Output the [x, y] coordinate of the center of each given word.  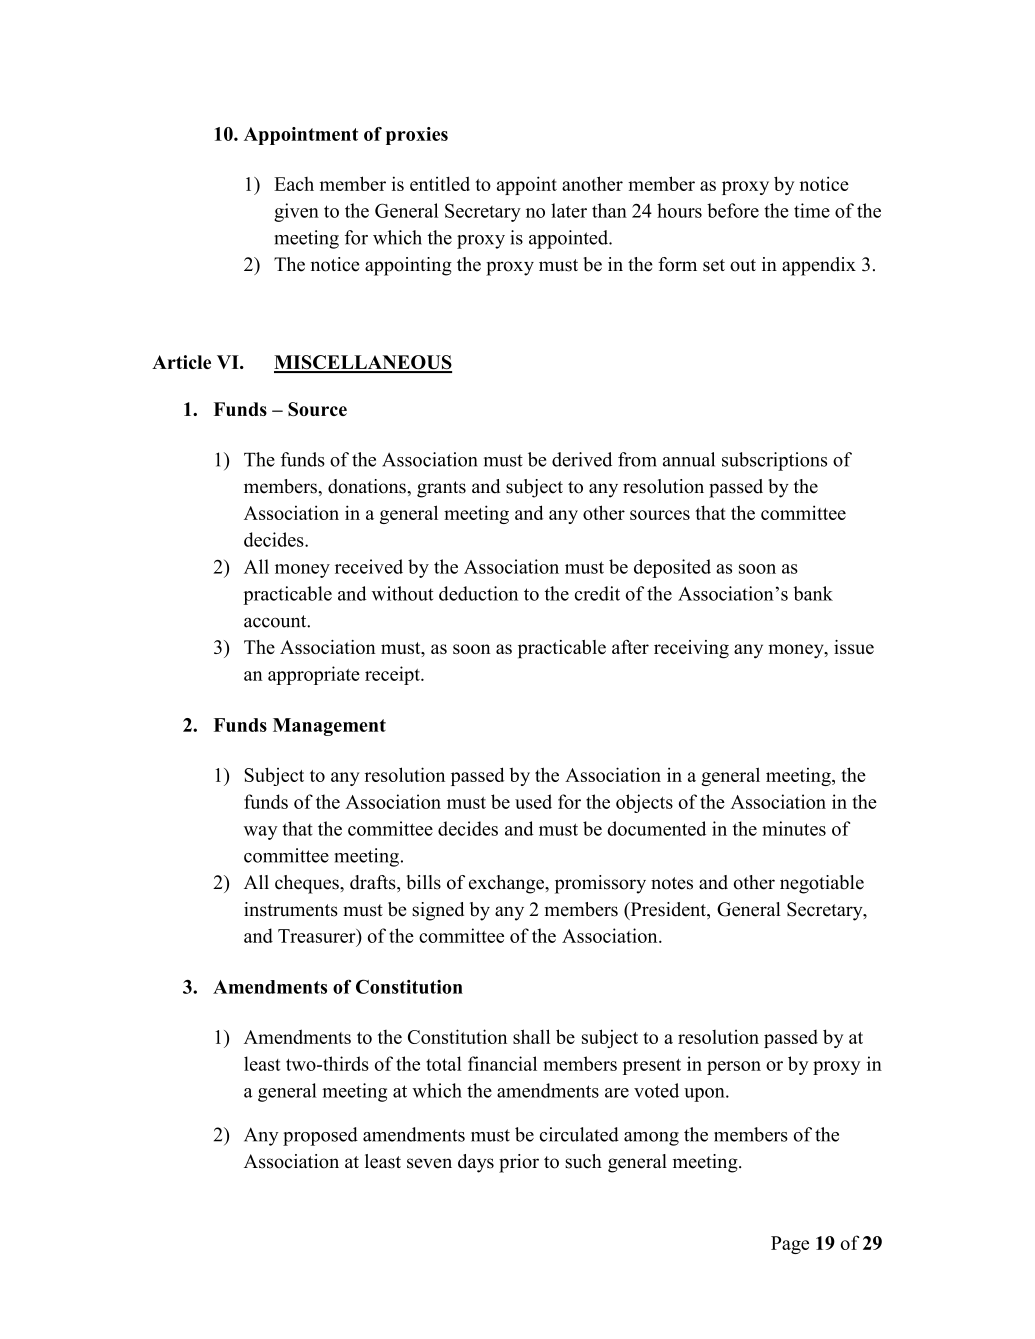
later [569, 210]
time [812, 210]
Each [294, 184]
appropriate [314, 675]
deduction [478, 593]
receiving [691, 649]
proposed [320, 1136]
